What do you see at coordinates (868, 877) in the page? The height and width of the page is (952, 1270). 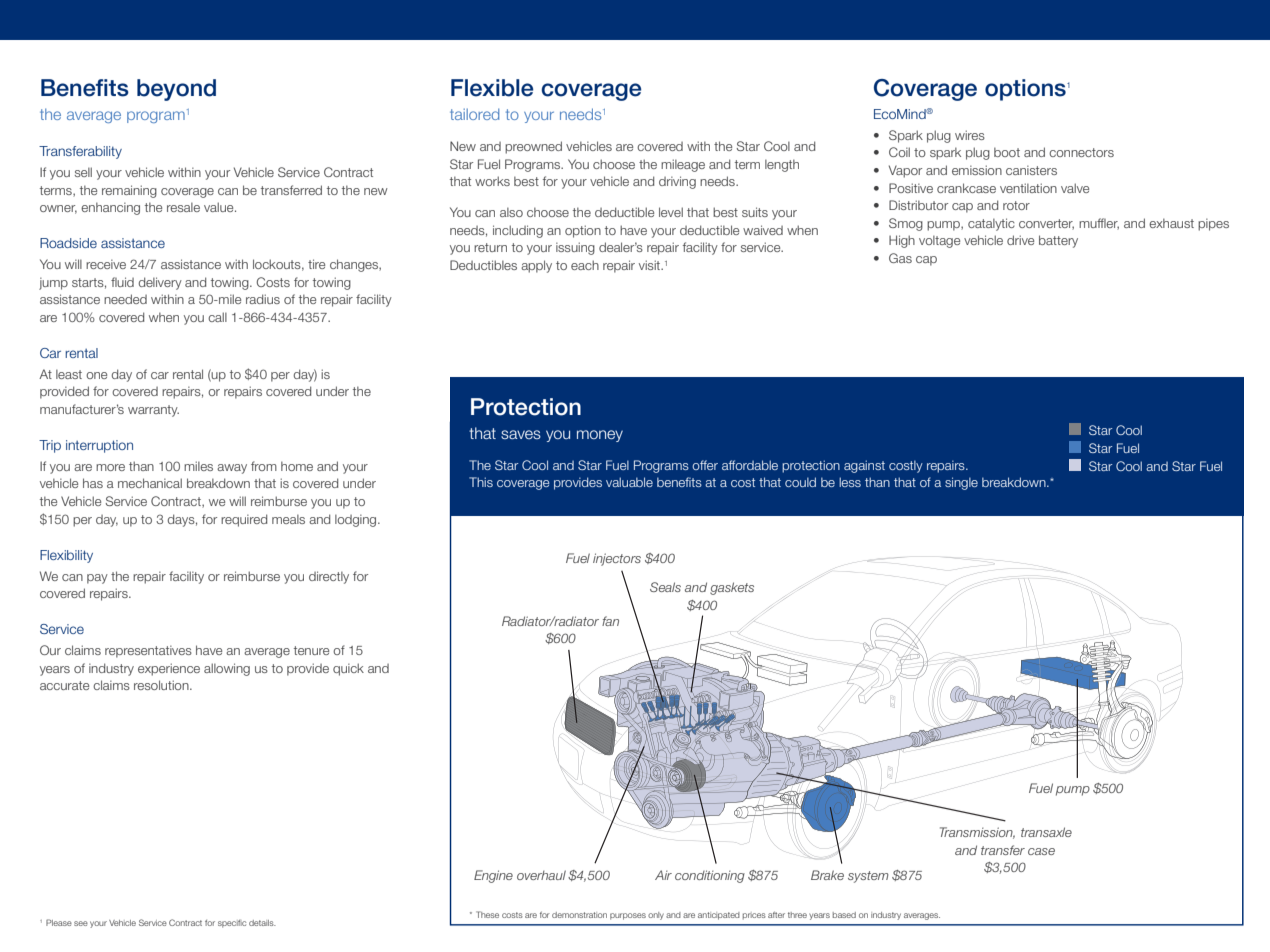 I see `system` at bounding box center [868, 877].
